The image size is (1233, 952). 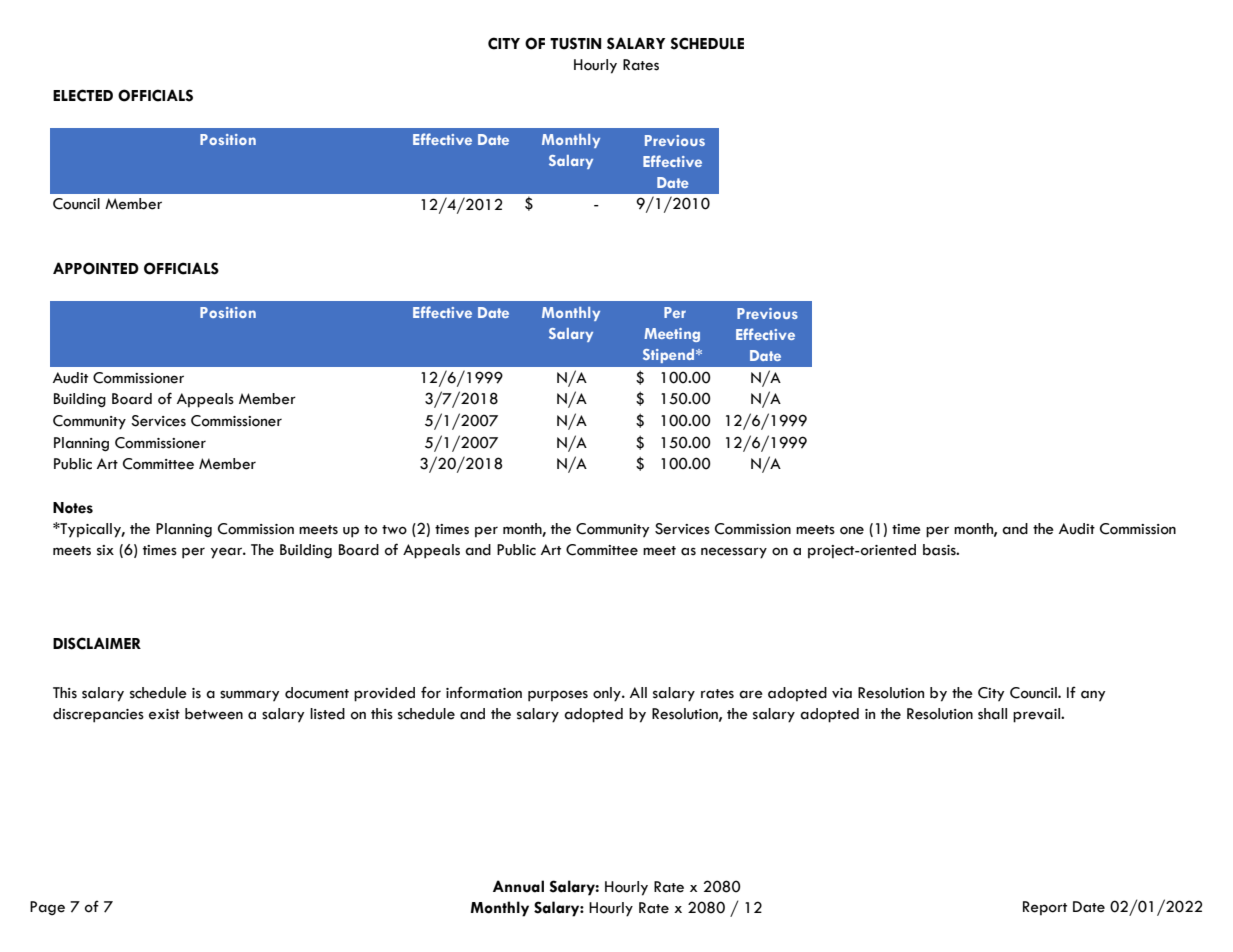 What do you see at coordinates (734, 553) in the screenshot?
I see `necessary` at bounding box center [734, 553].
